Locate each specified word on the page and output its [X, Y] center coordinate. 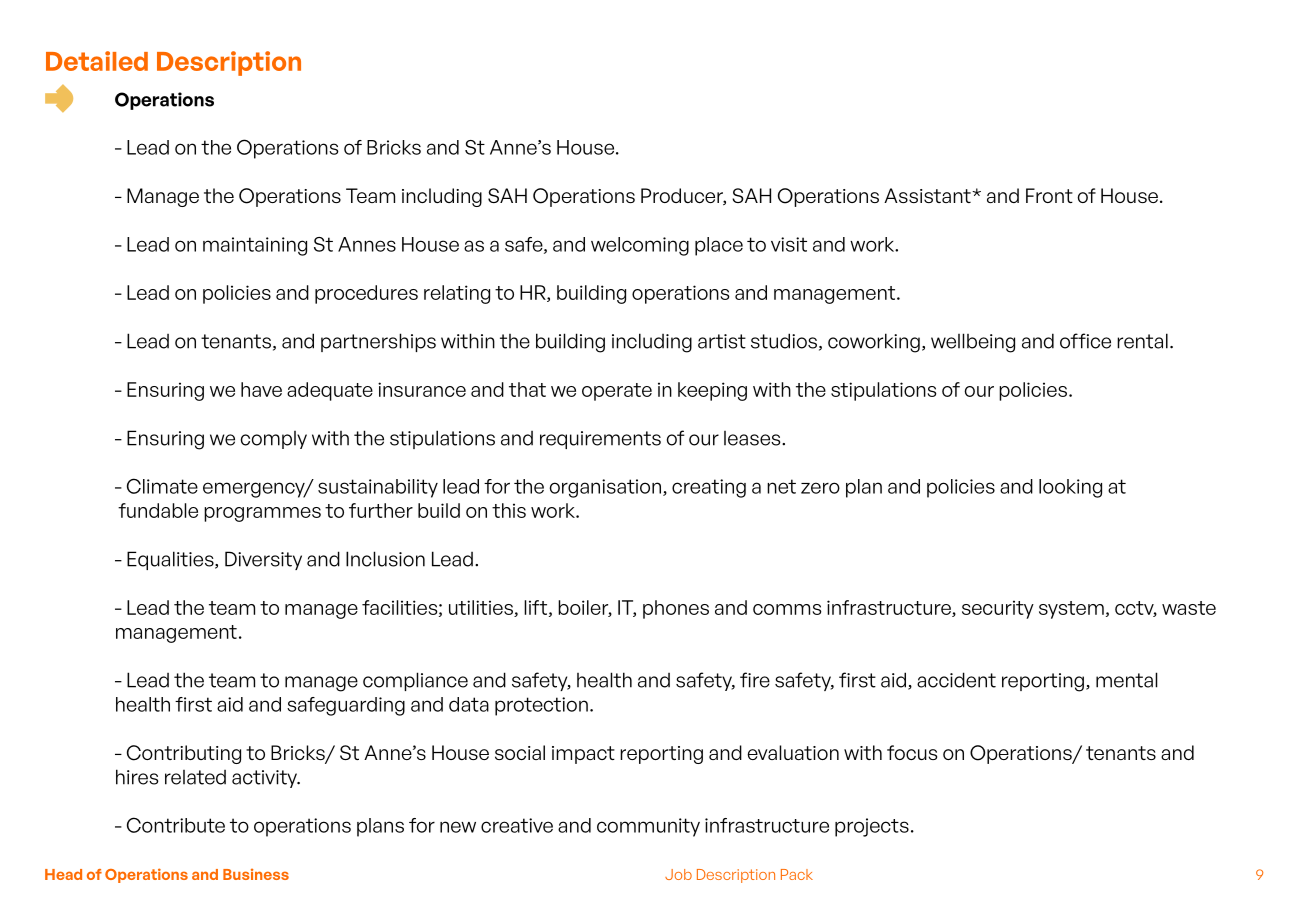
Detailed [97, 61]
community [648, 827]
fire [755, 680]
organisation [605, 488]
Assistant [928, 195]
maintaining [255, 246]
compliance [415, 681]
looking [1070, 488]
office [1085, 341]
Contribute [176, 825]
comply [274, 440]
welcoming [640, 246]
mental [1127, 680]
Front [1049, 195]
